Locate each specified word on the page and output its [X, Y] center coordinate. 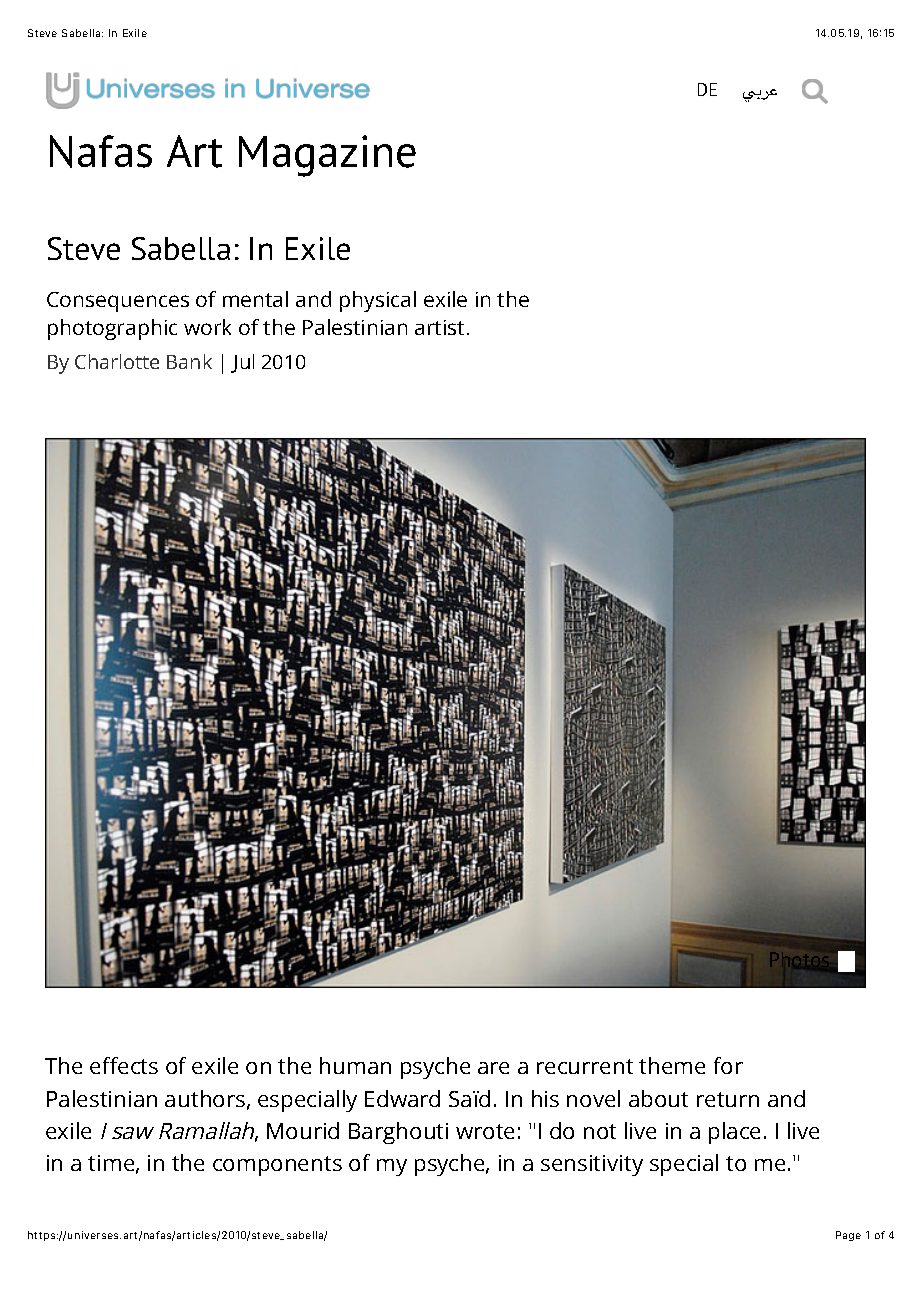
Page [848, 1236]
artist [439, 327]
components [277, 1166]
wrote [485, 1131]
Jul [242, 363]
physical [378, 301]
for [728, 1065]
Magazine [327, 156]
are [493, 1068]
